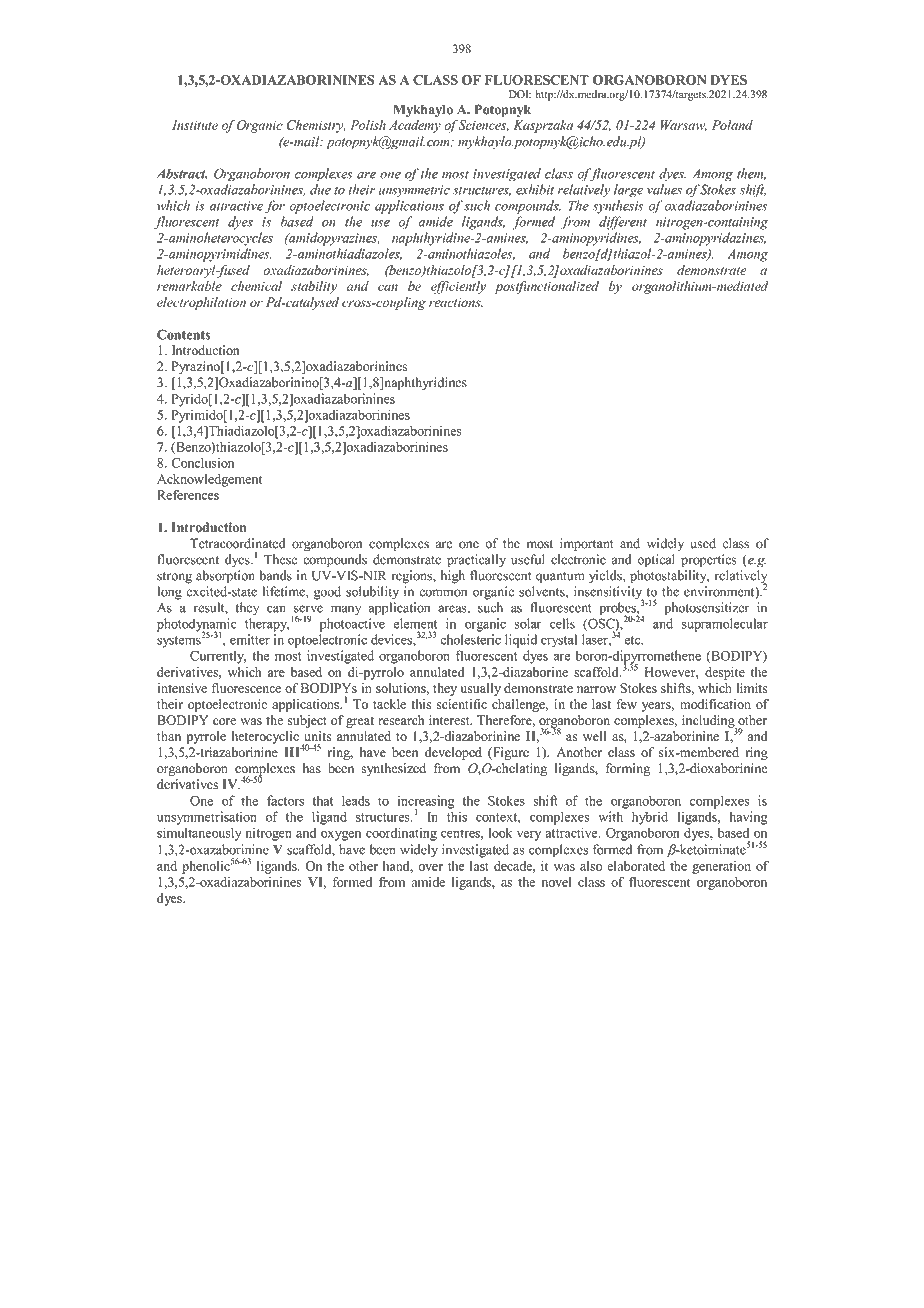 This page has width=924, height=1308. Describe the element at coordinates (684, 126) in the page. I see `Warsaw` at that location.
